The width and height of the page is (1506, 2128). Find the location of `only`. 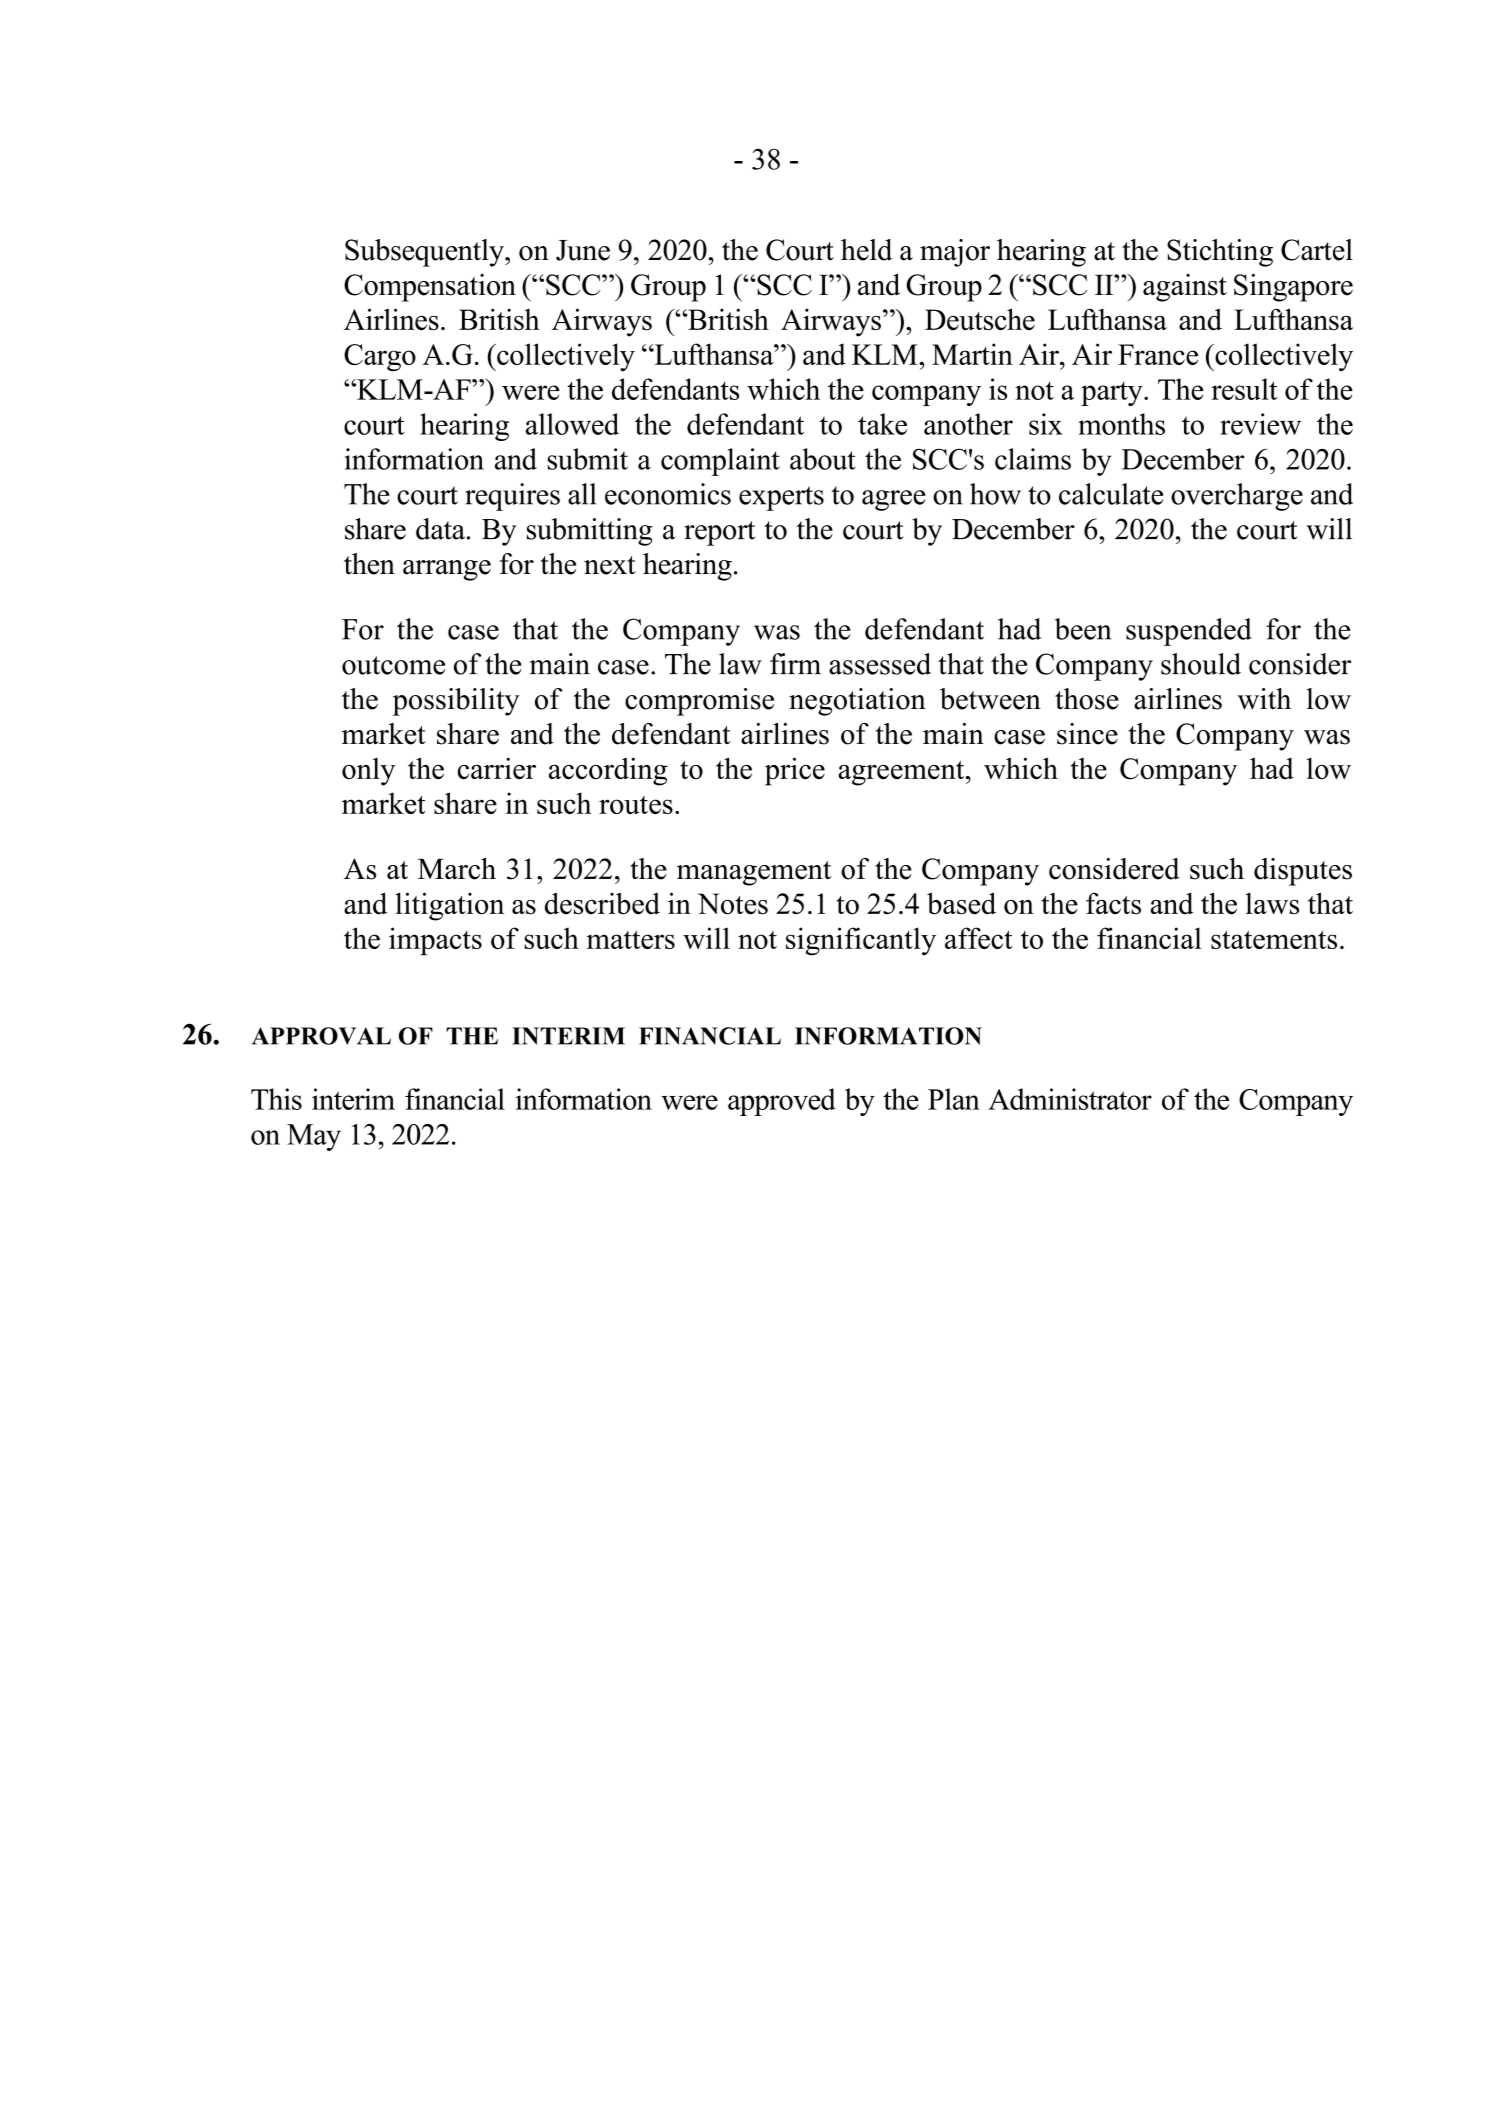

only is located at coordinates (368, 772).
